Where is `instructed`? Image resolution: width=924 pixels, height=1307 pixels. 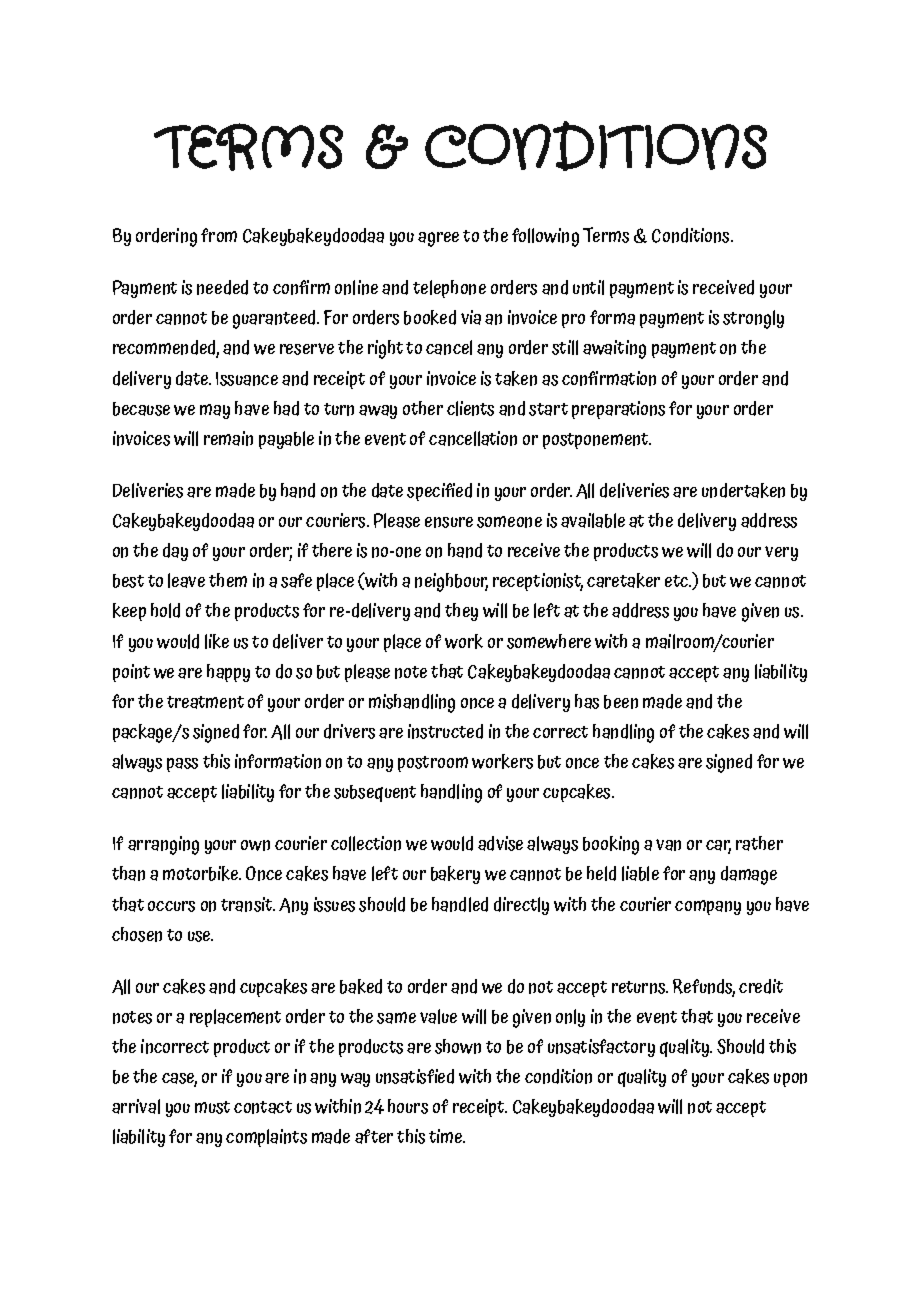
instructed is located at coordinates (445, 731).
